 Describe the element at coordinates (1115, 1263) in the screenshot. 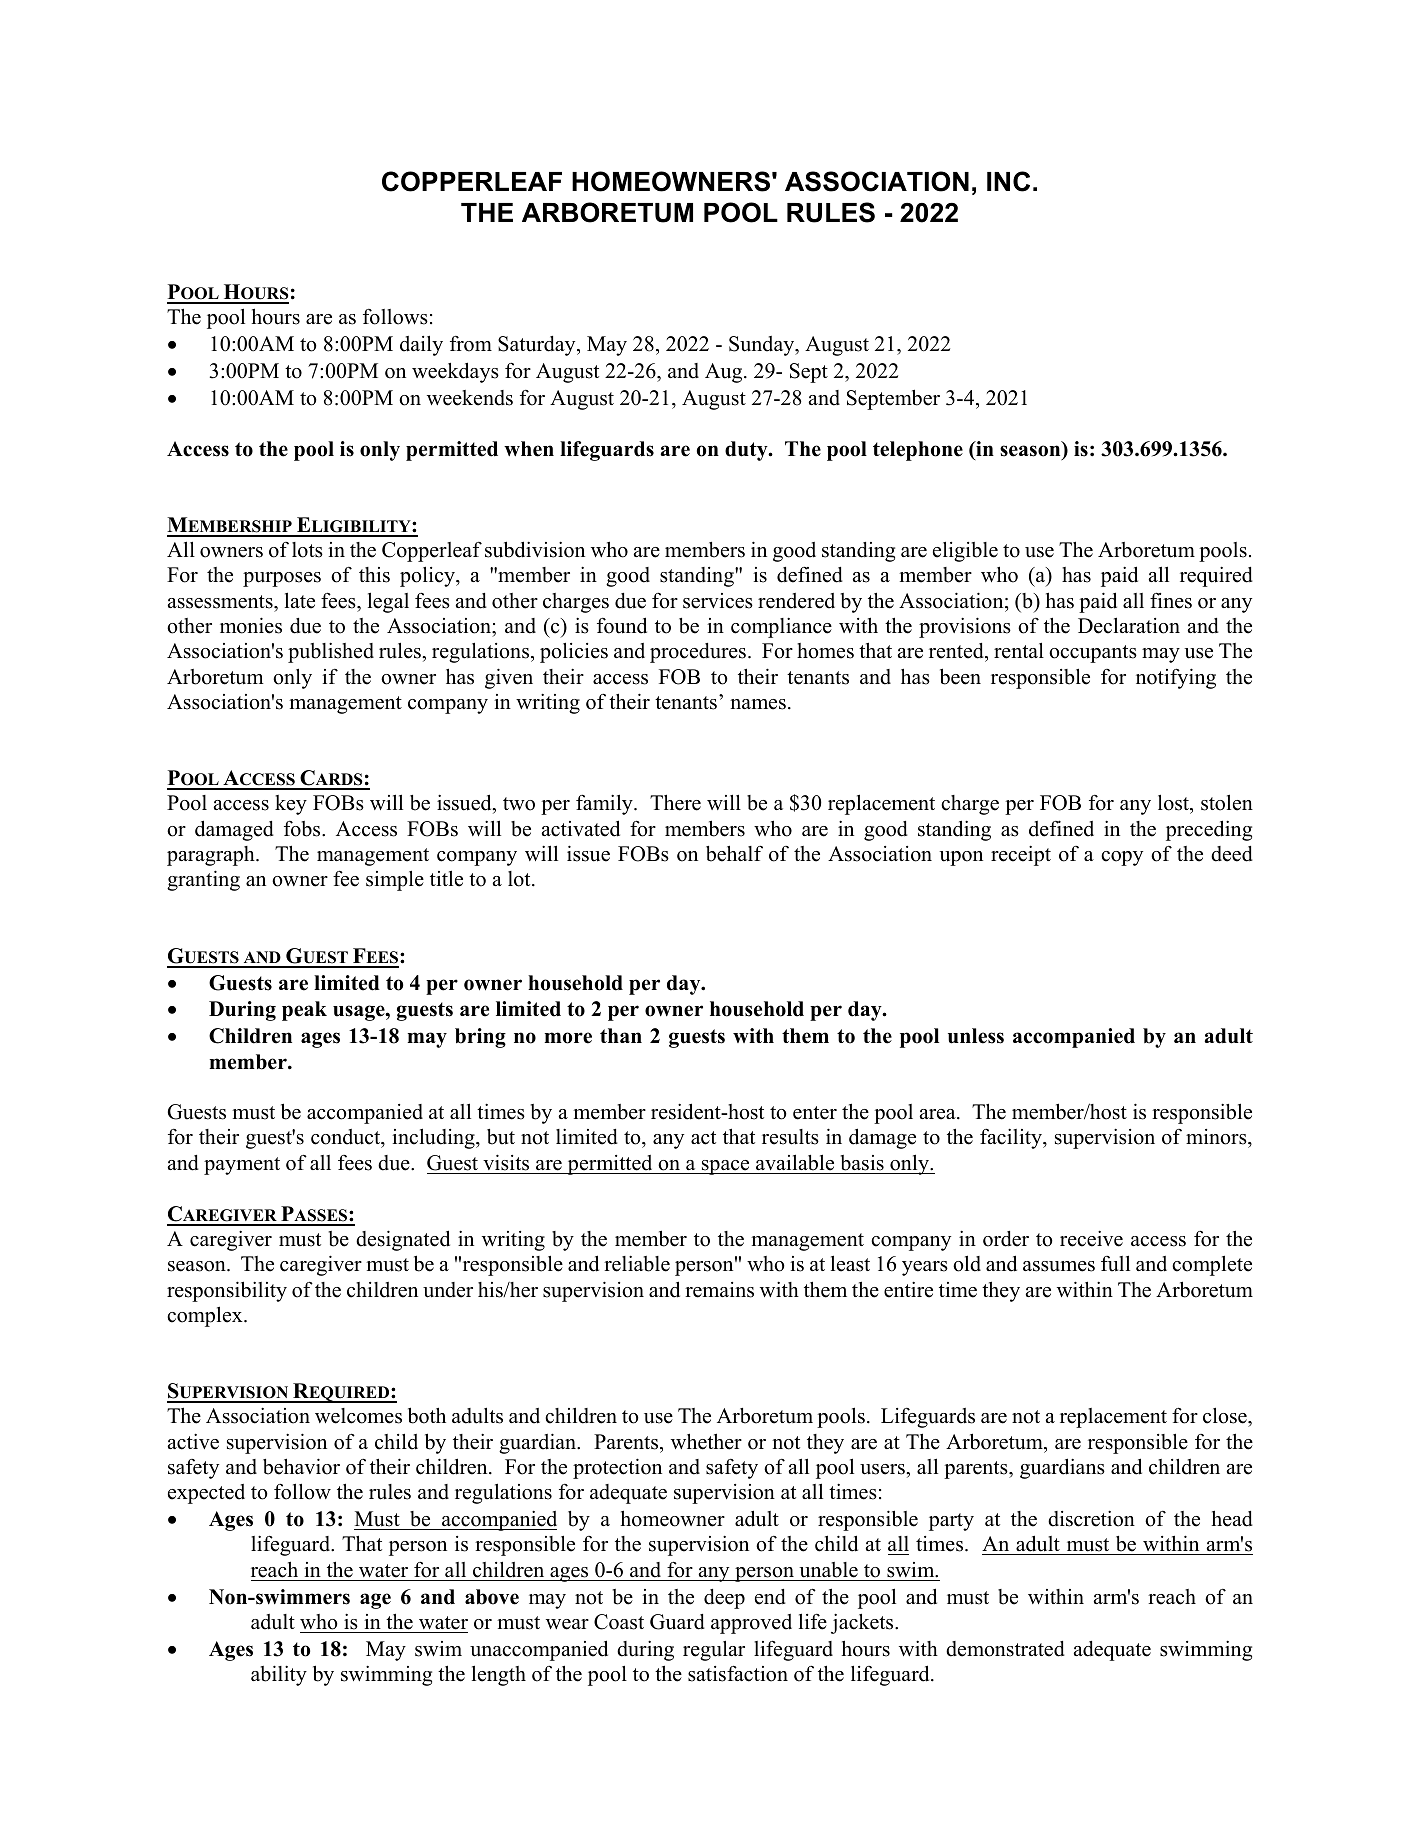

I see `full` at that location.
